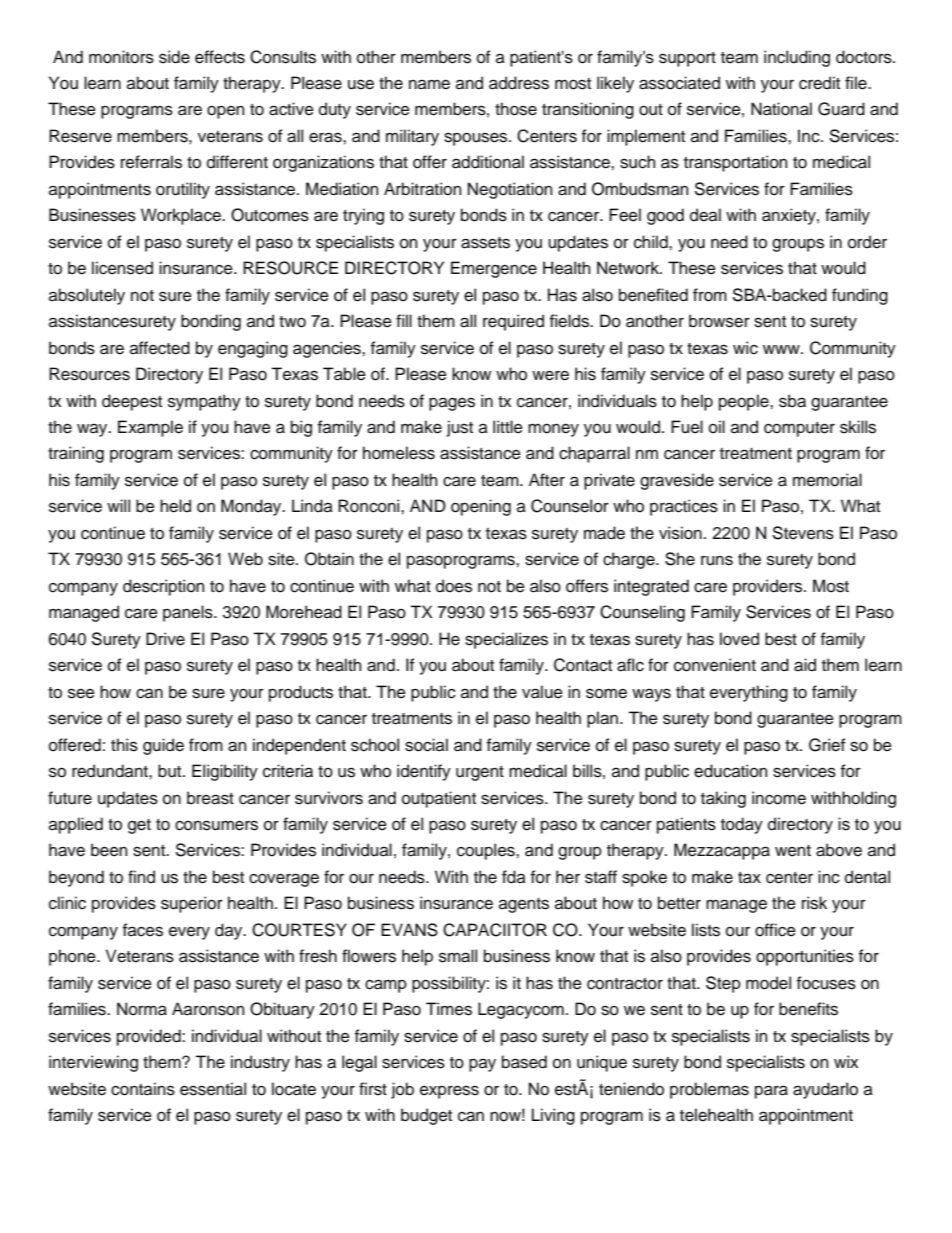  Describe the element at coordinates (429, 84) in the screenshot. I see `name` at that location.
